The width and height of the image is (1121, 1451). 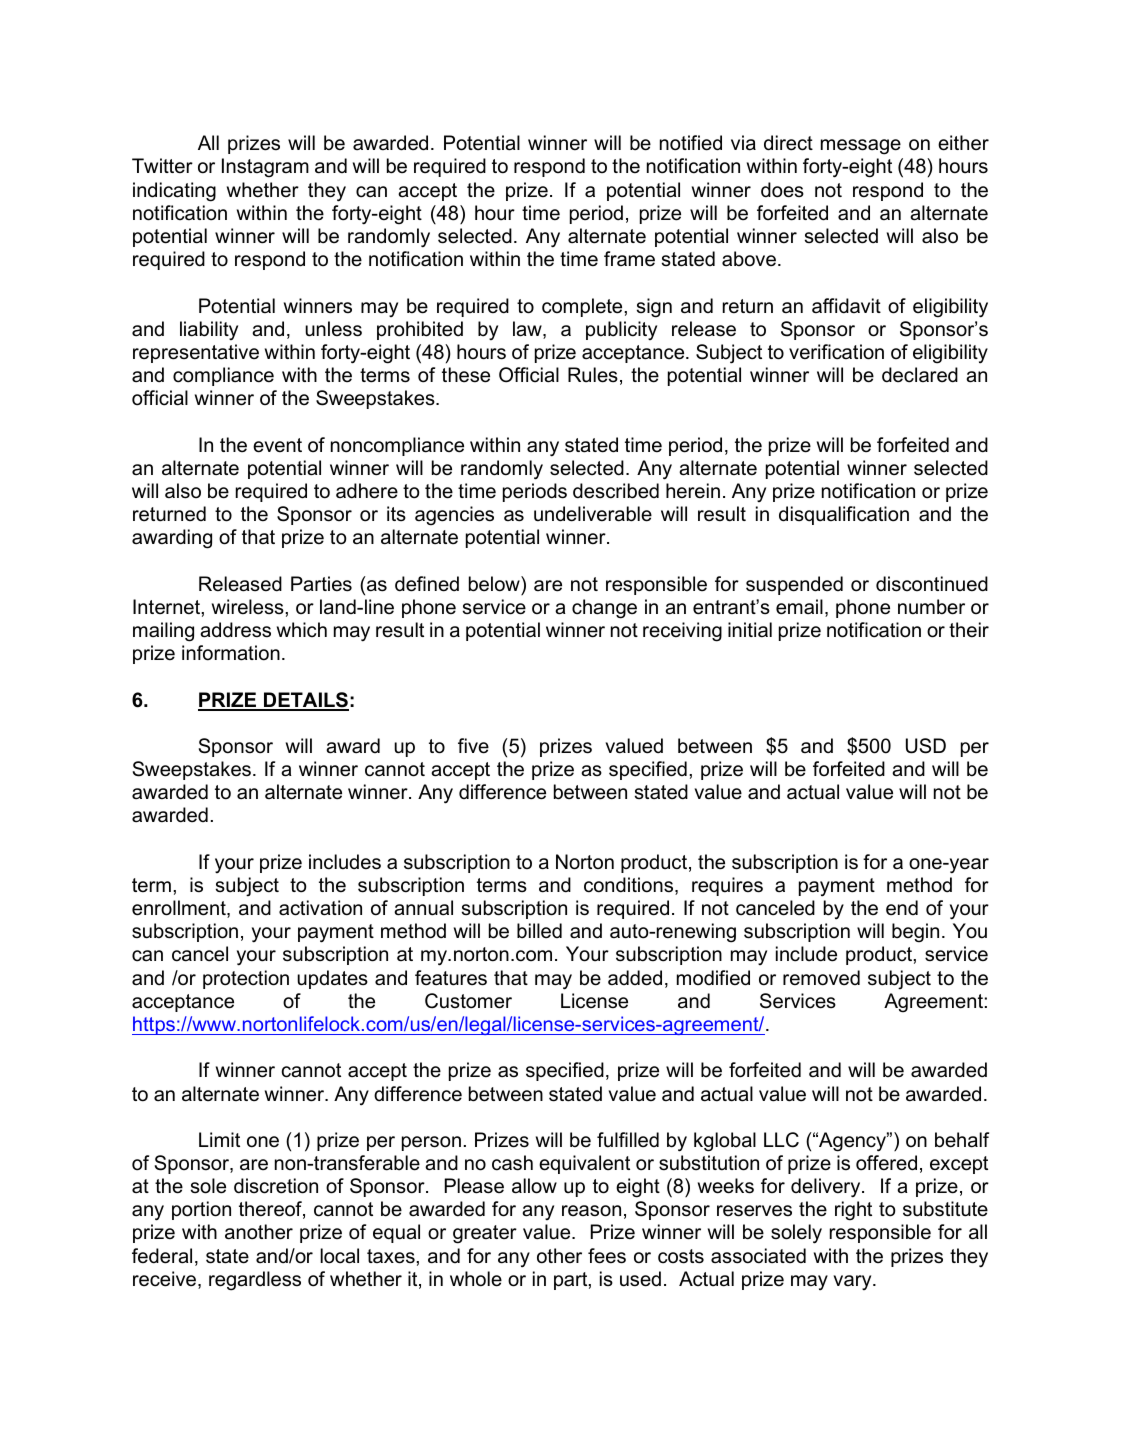 What do you see at coordinates (255, 1281) in the image?
I see `regardless` at bounding box center [255, 1281].
